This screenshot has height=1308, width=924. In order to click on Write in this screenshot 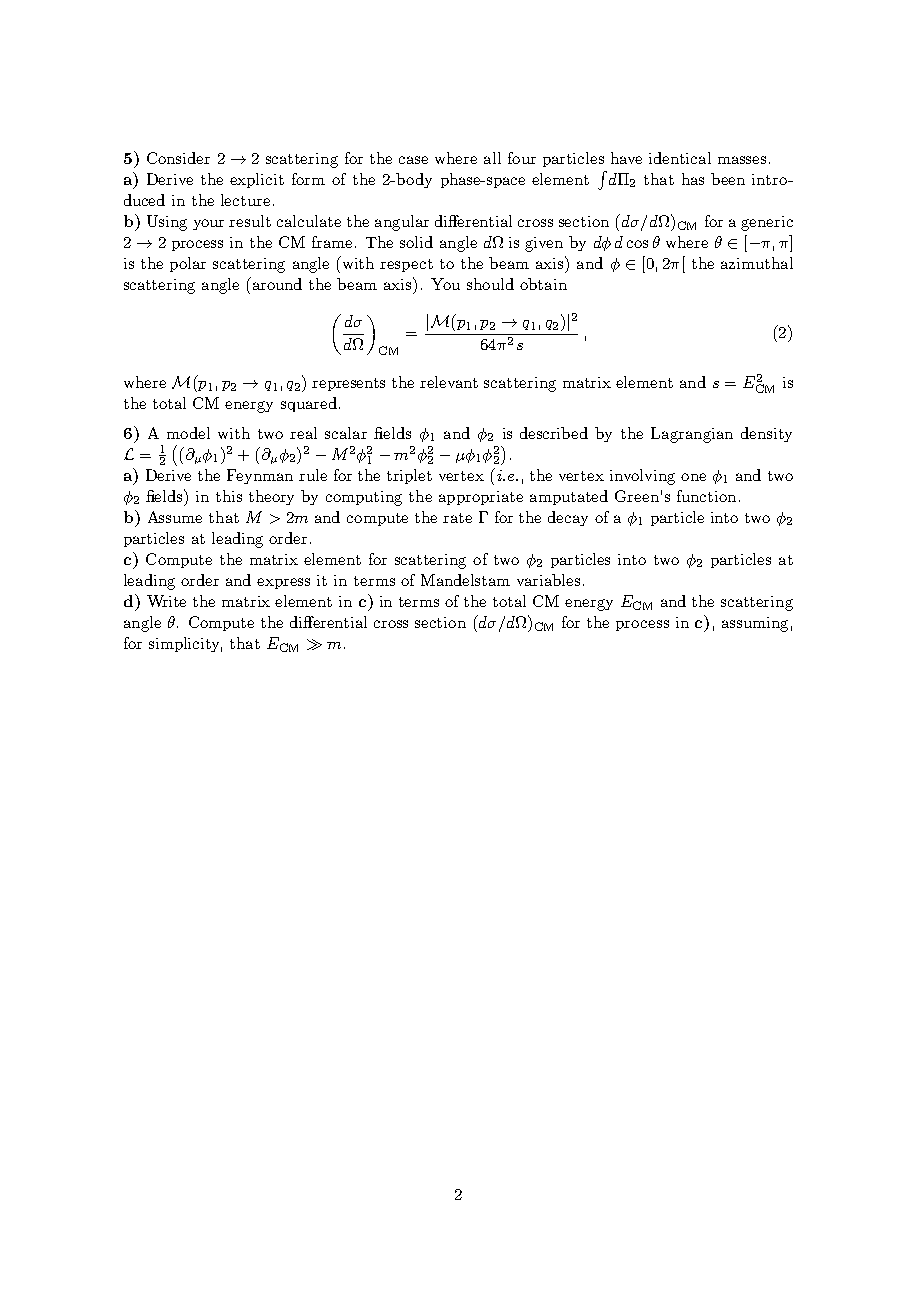, I will do `click(166, 601)`.
